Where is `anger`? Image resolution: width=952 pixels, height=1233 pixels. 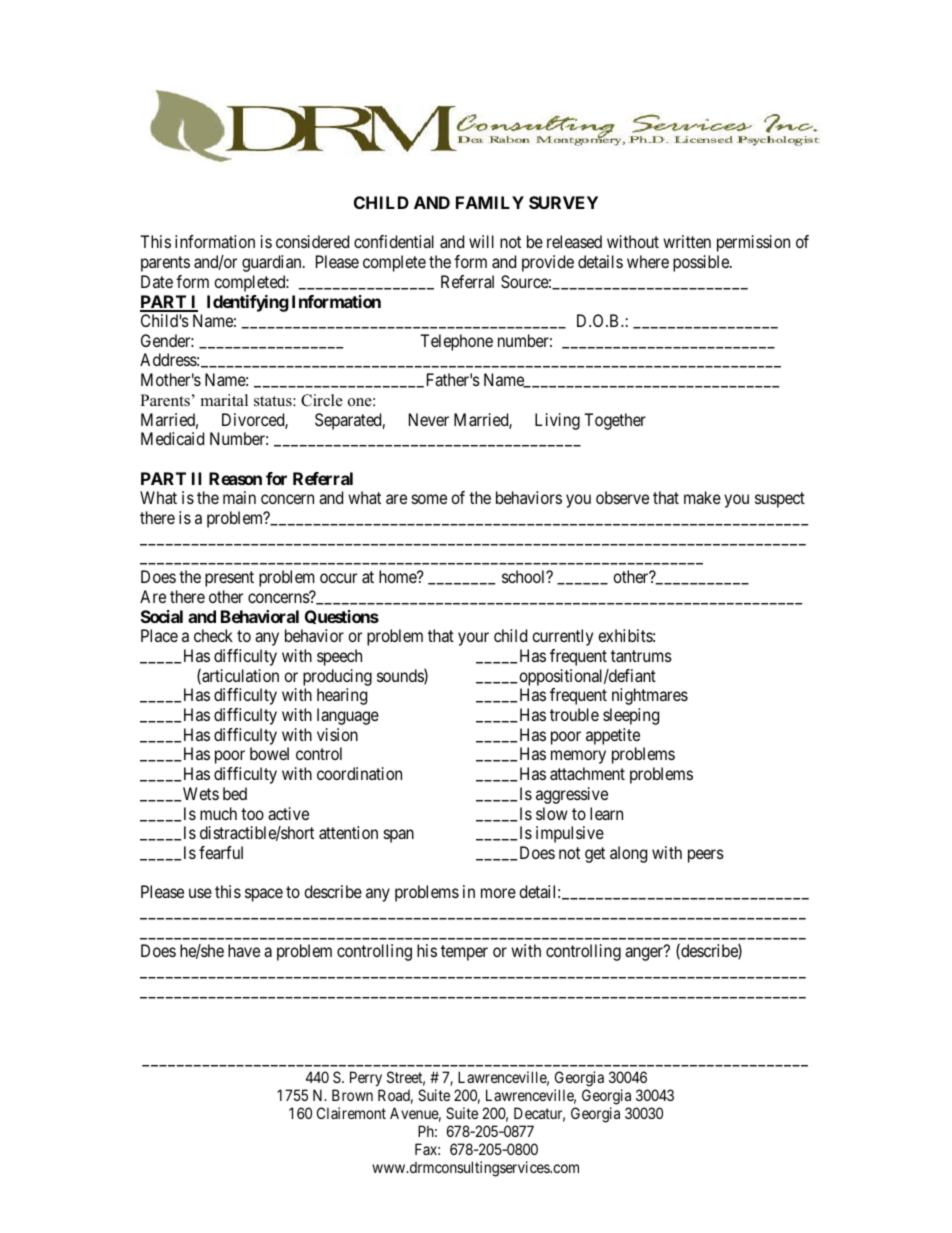 anger is located at coordinates (645, 954).
